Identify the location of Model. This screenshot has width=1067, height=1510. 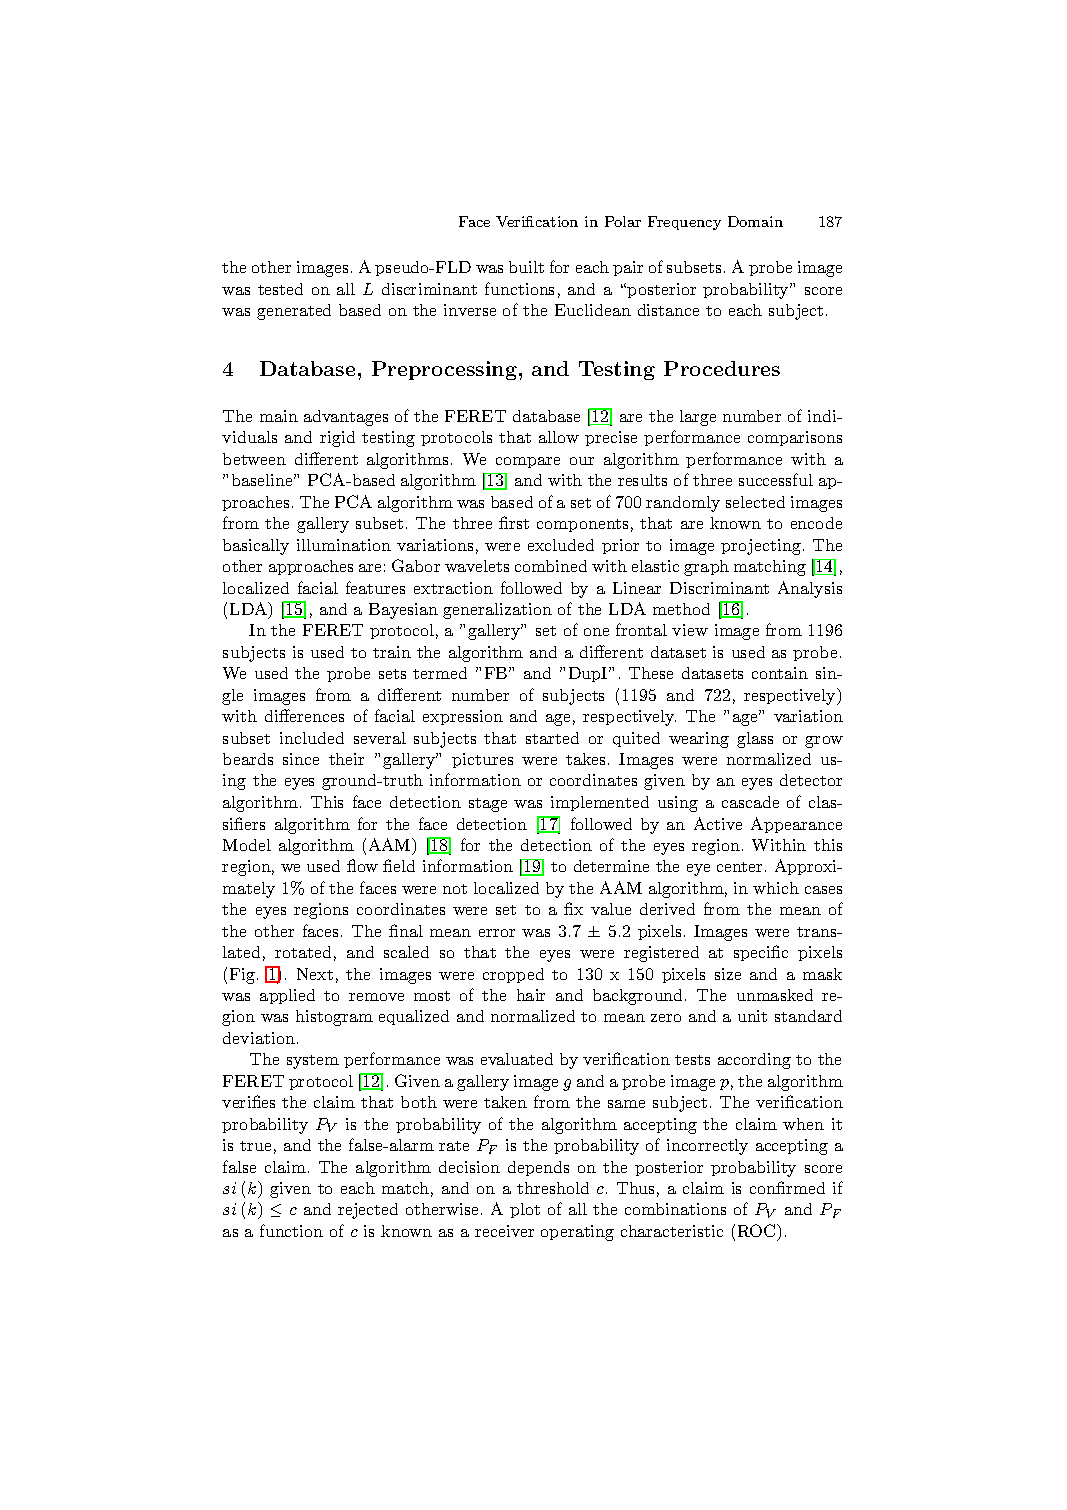
(247, 845).
